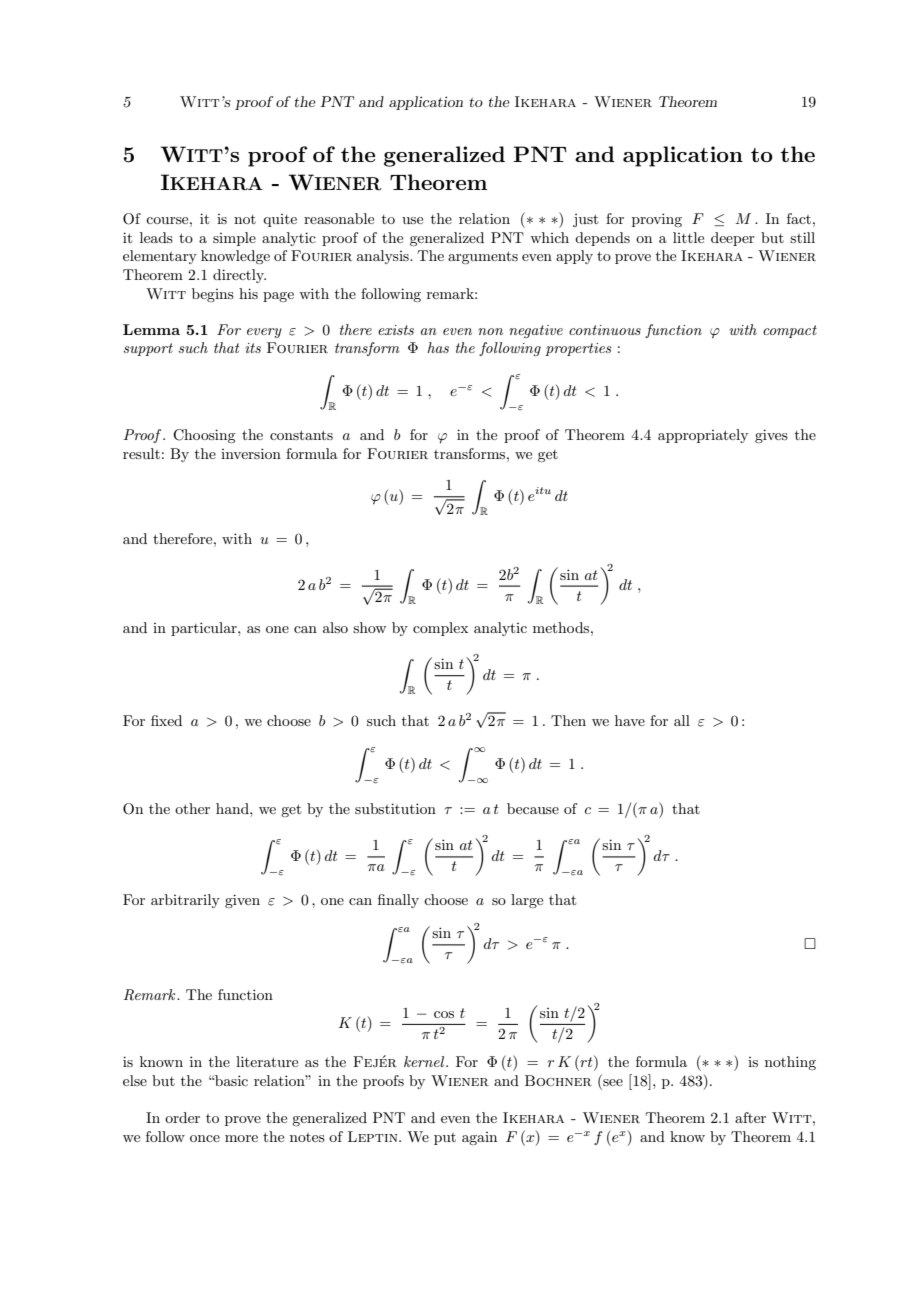 This screenshot has width=924, height=1308. I want to click on order, so click(182, 1117).
